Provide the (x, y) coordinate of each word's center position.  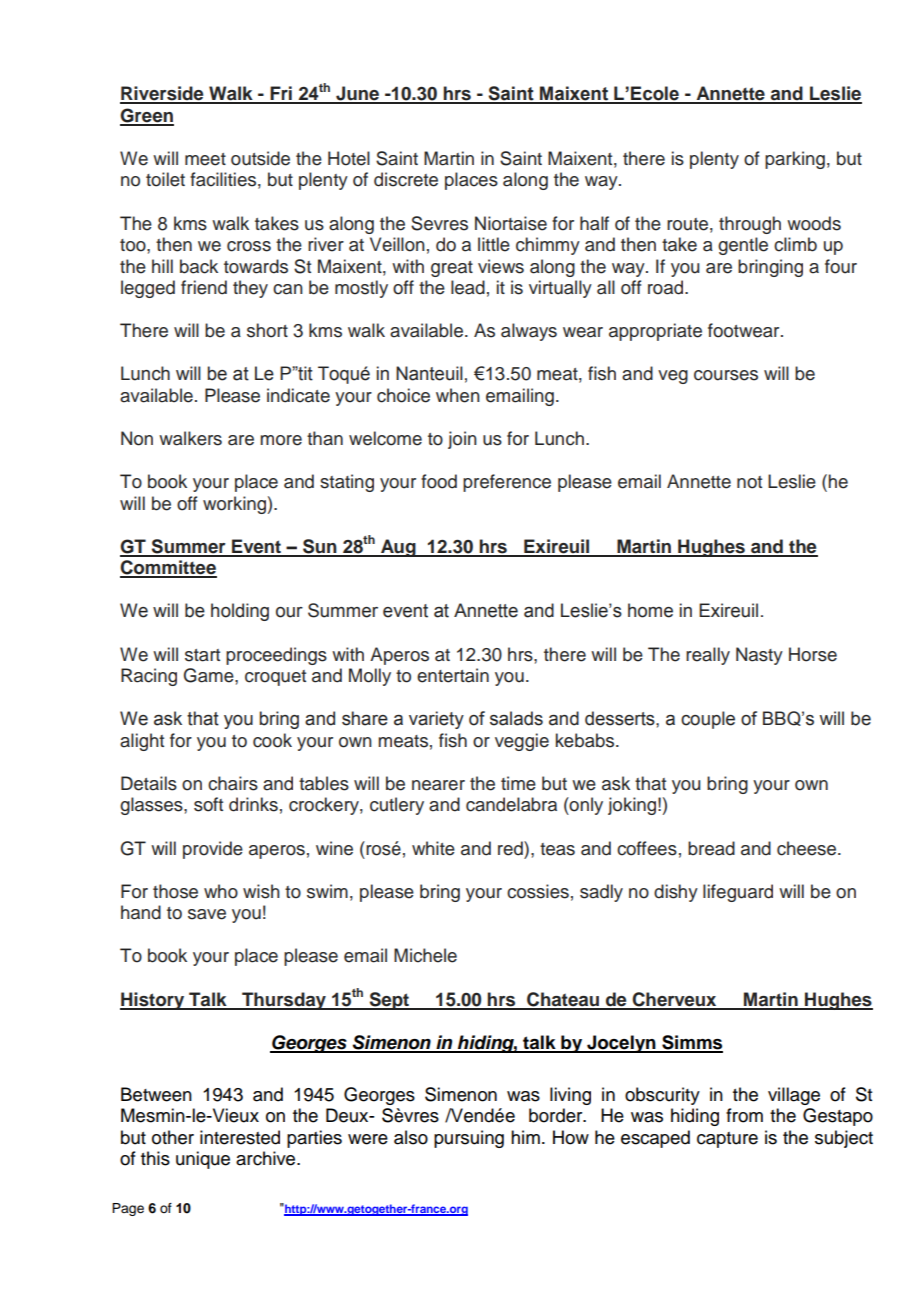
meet (205, 159)
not (749, 482)
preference (507, 483)
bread (711, 848)
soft (208, 804)
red (511, 848)
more (281, 440)
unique (203, 1160)
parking (795, 160)
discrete (406, 179)
